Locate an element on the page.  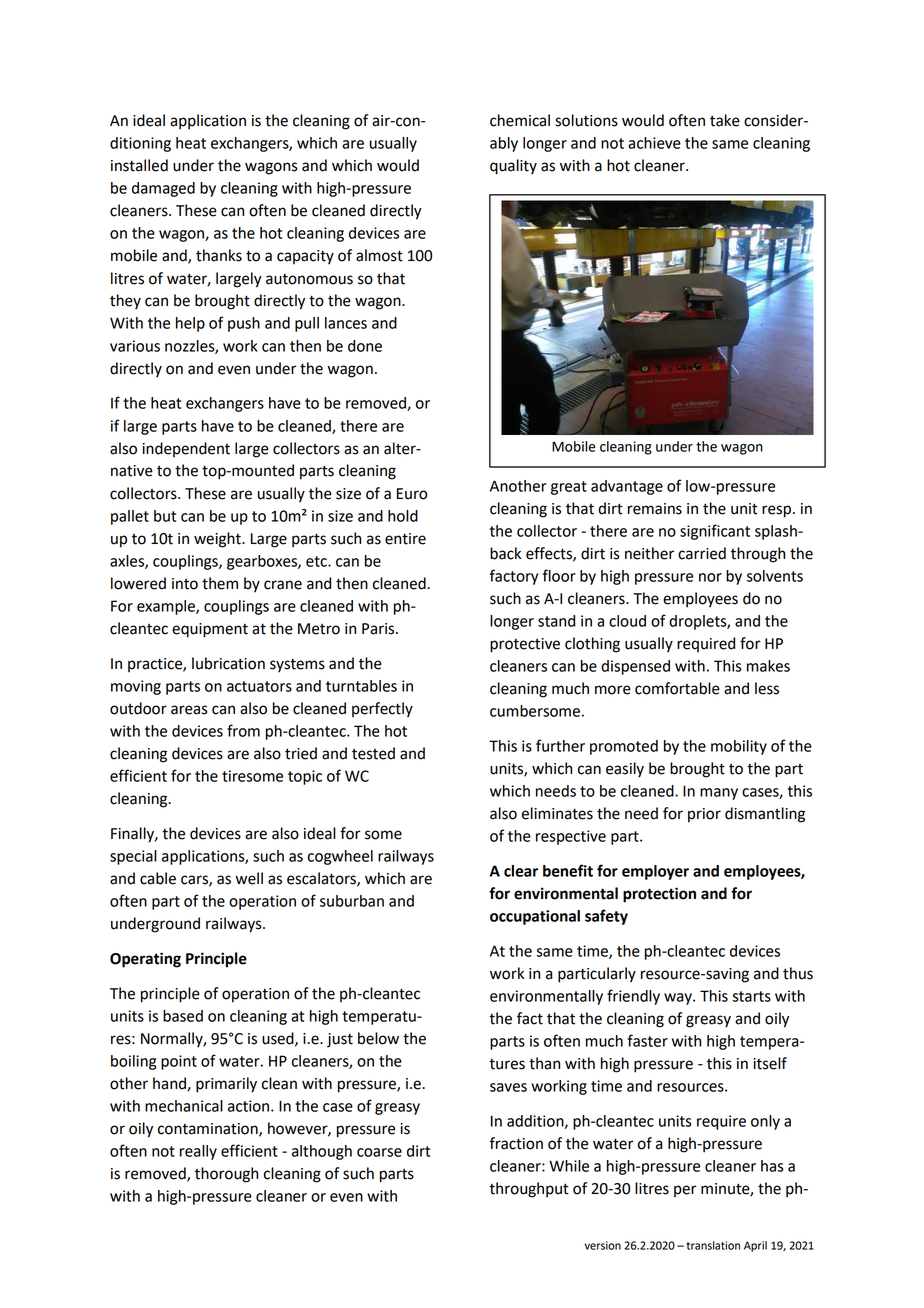
thorough is located at coordinates (226, 1175).
